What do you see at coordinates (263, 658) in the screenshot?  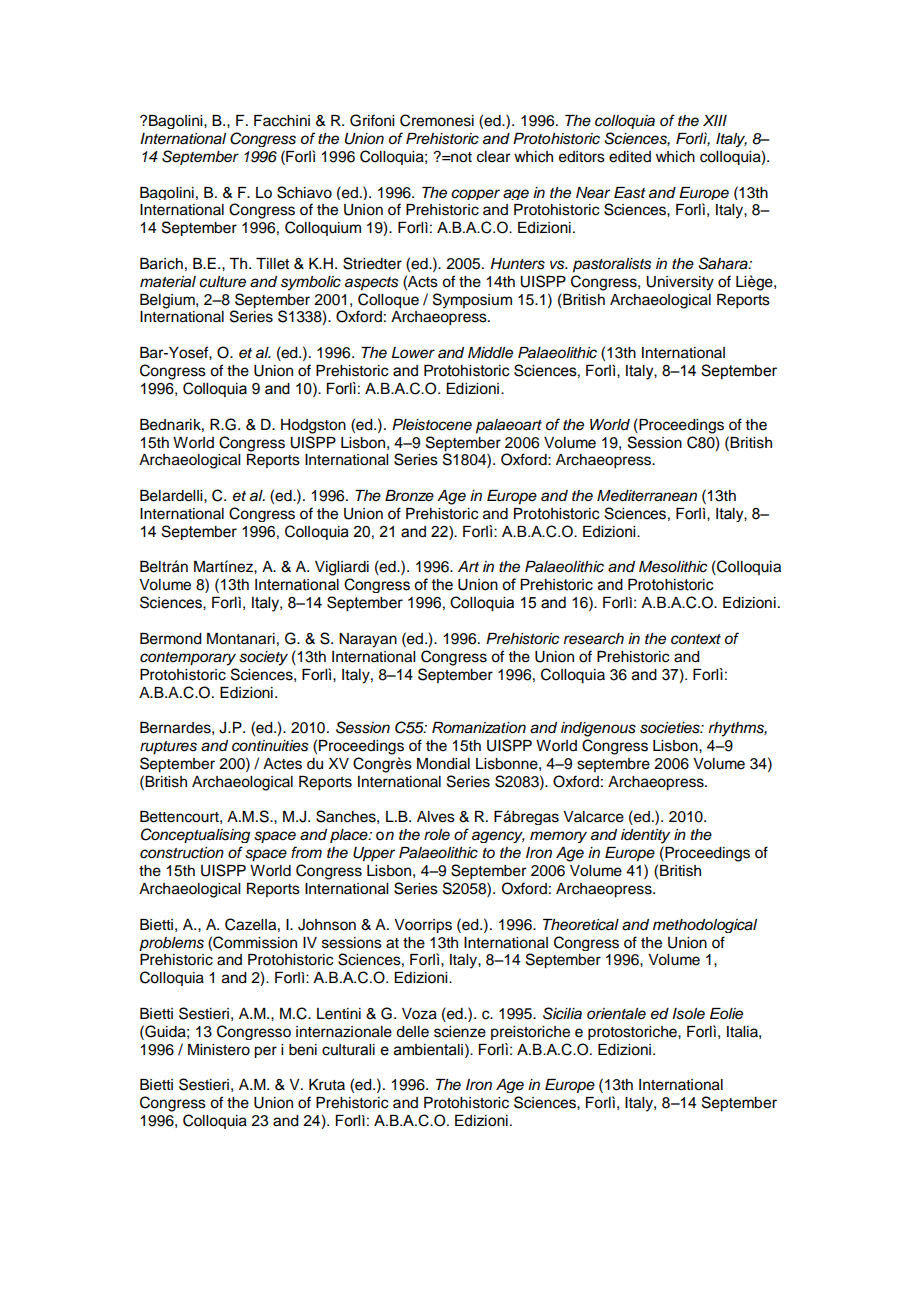 I see `society` at bounding box center [263, 658].
